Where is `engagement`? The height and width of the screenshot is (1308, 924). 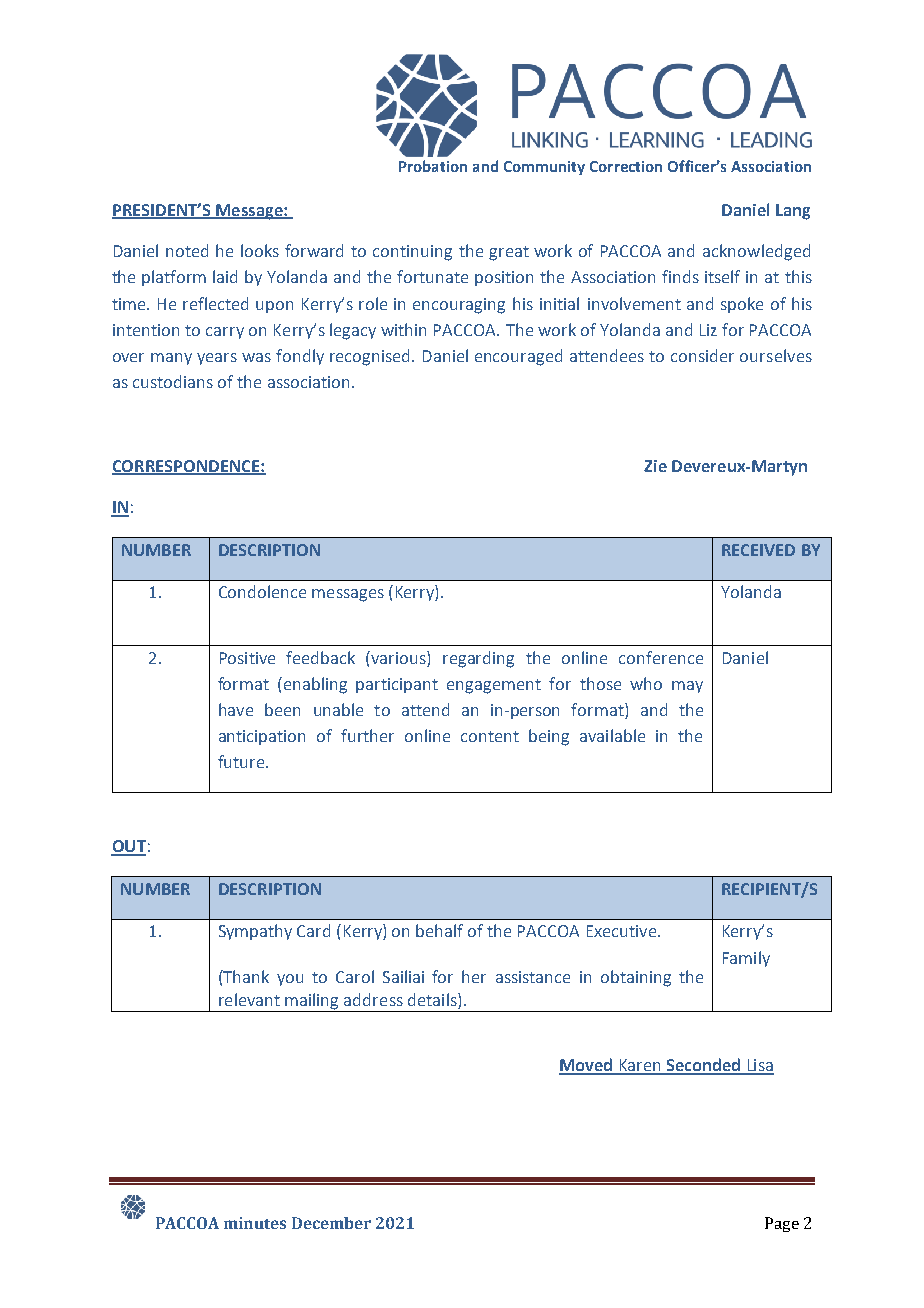
engagement is located at coordinates (494, 686).
